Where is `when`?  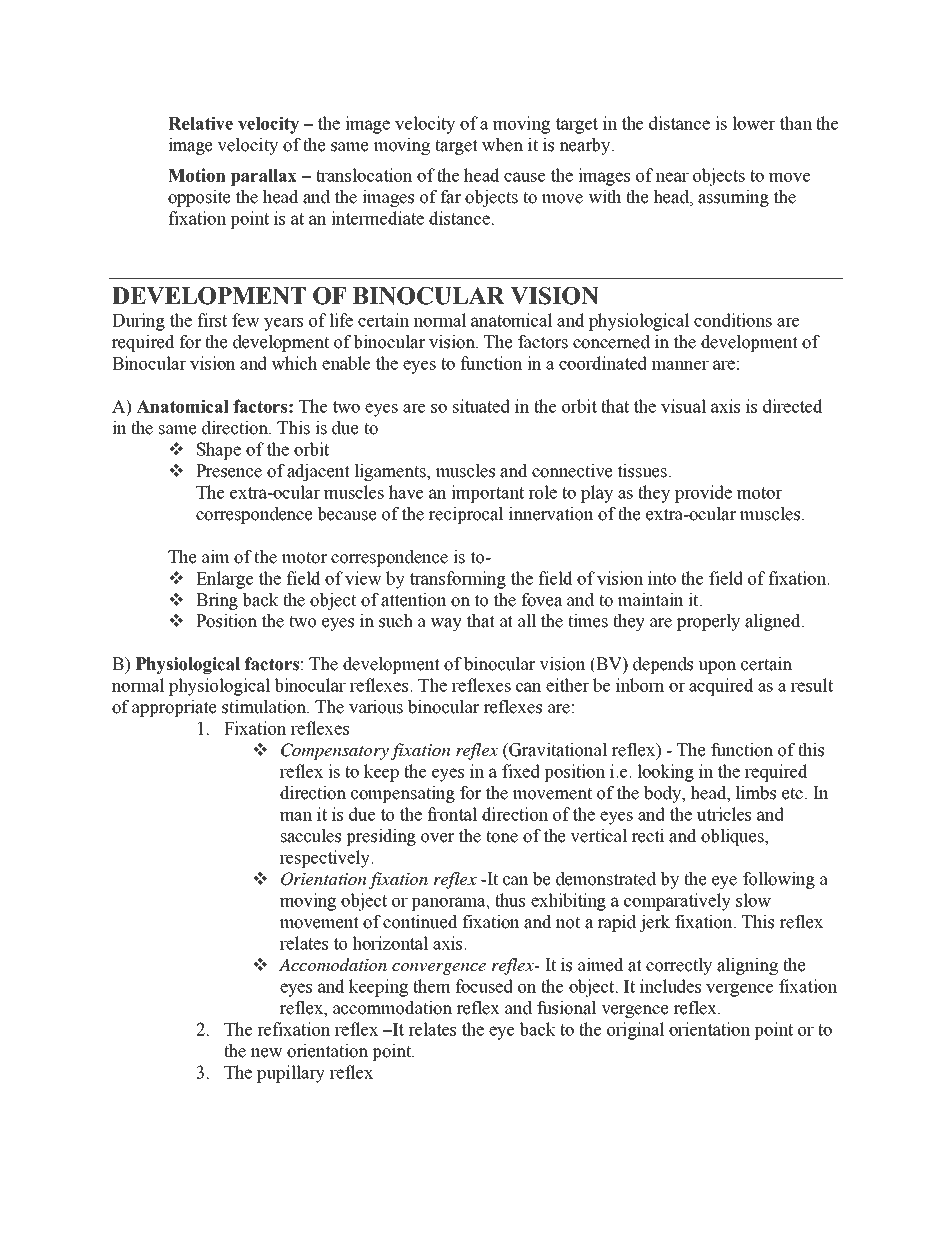 when is located at coordinates (502, 145).
